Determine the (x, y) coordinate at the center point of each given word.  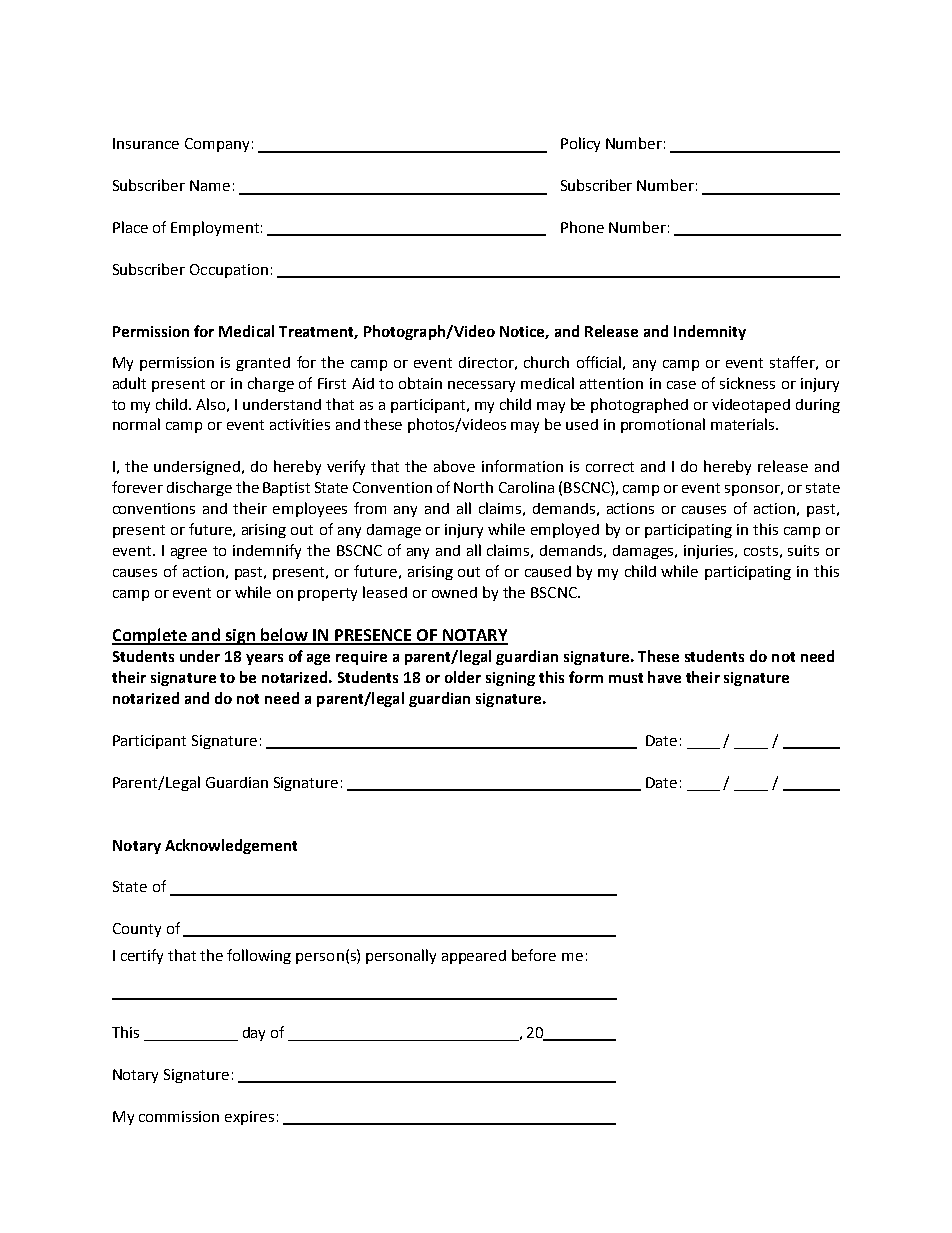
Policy (580, 144)
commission (179, 1116)
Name (210, 185)
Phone (582, 227)
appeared (474, 957)
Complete (150, 636)
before (534, 955)
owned (454, 592)
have (664, 677)
